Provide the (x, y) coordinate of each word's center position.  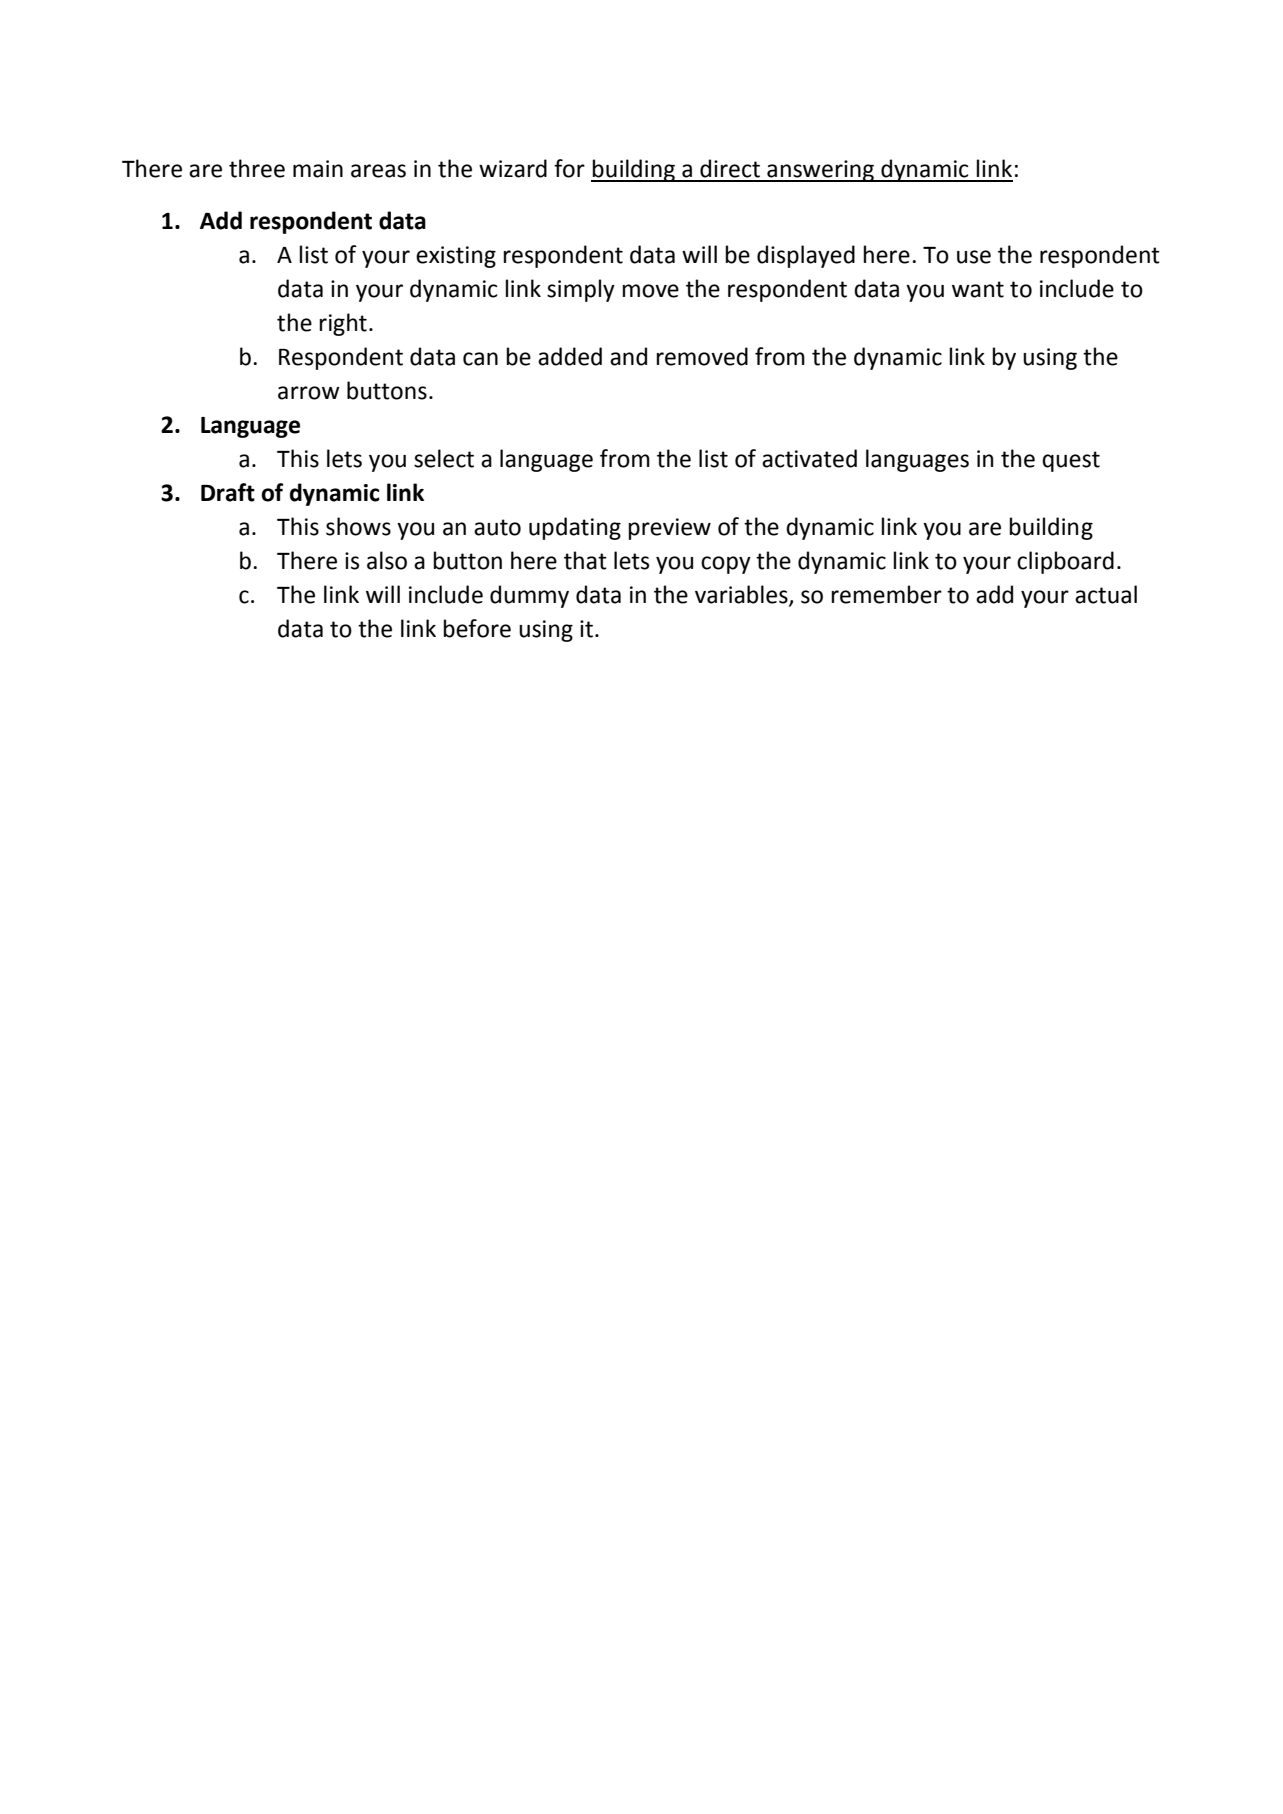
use (974, 257)
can (480, 359)
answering (820, 171)
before (477, 628)
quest (1071, 461)
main (318, 169)
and (628, 356)
